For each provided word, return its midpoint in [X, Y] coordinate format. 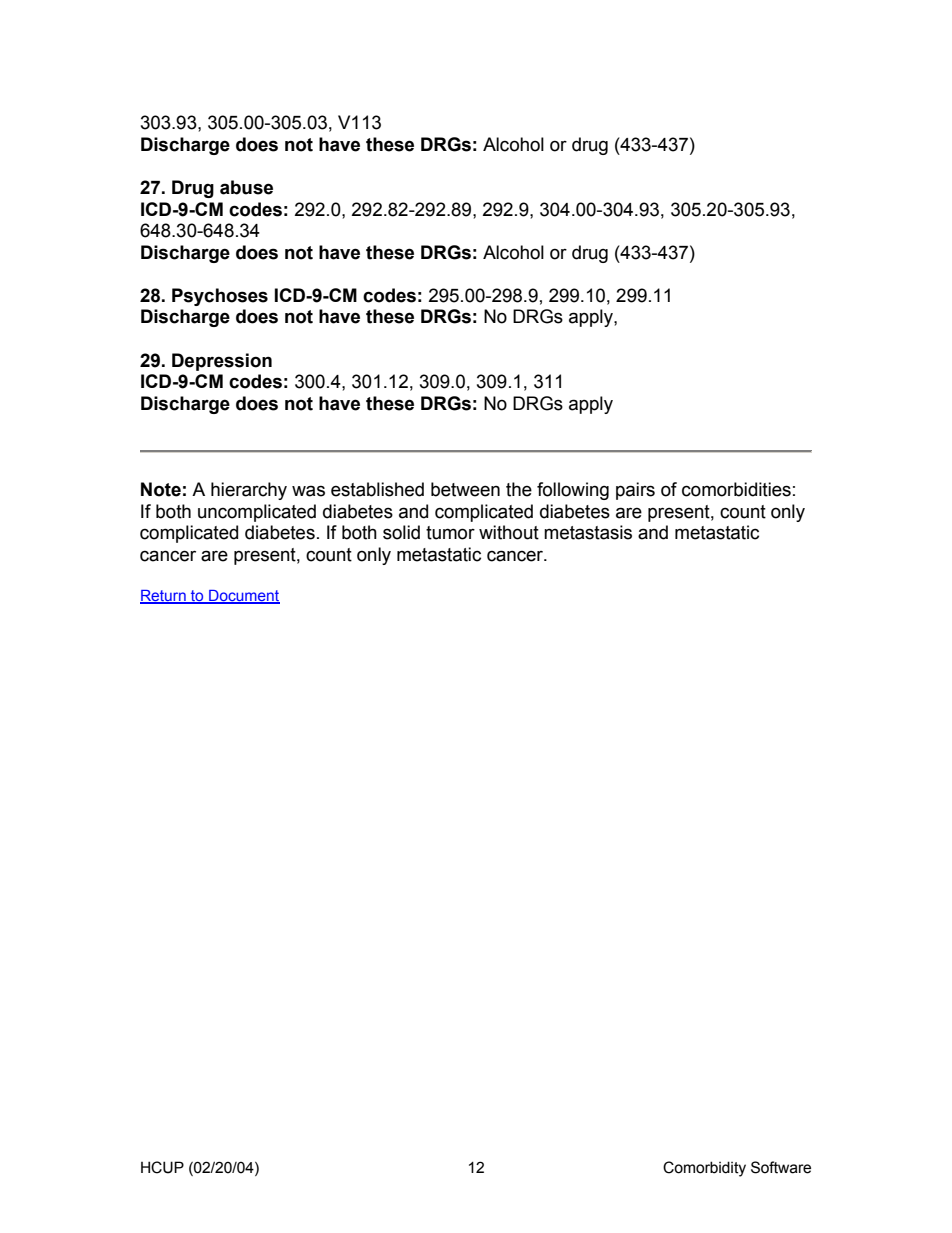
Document [243, 597]
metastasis [588, 532]
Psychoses [220, 297]
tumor [450, 533]
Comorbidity [704, 1169]
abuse [246, 187]
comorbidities [736, 489]
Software [781, 1167]
